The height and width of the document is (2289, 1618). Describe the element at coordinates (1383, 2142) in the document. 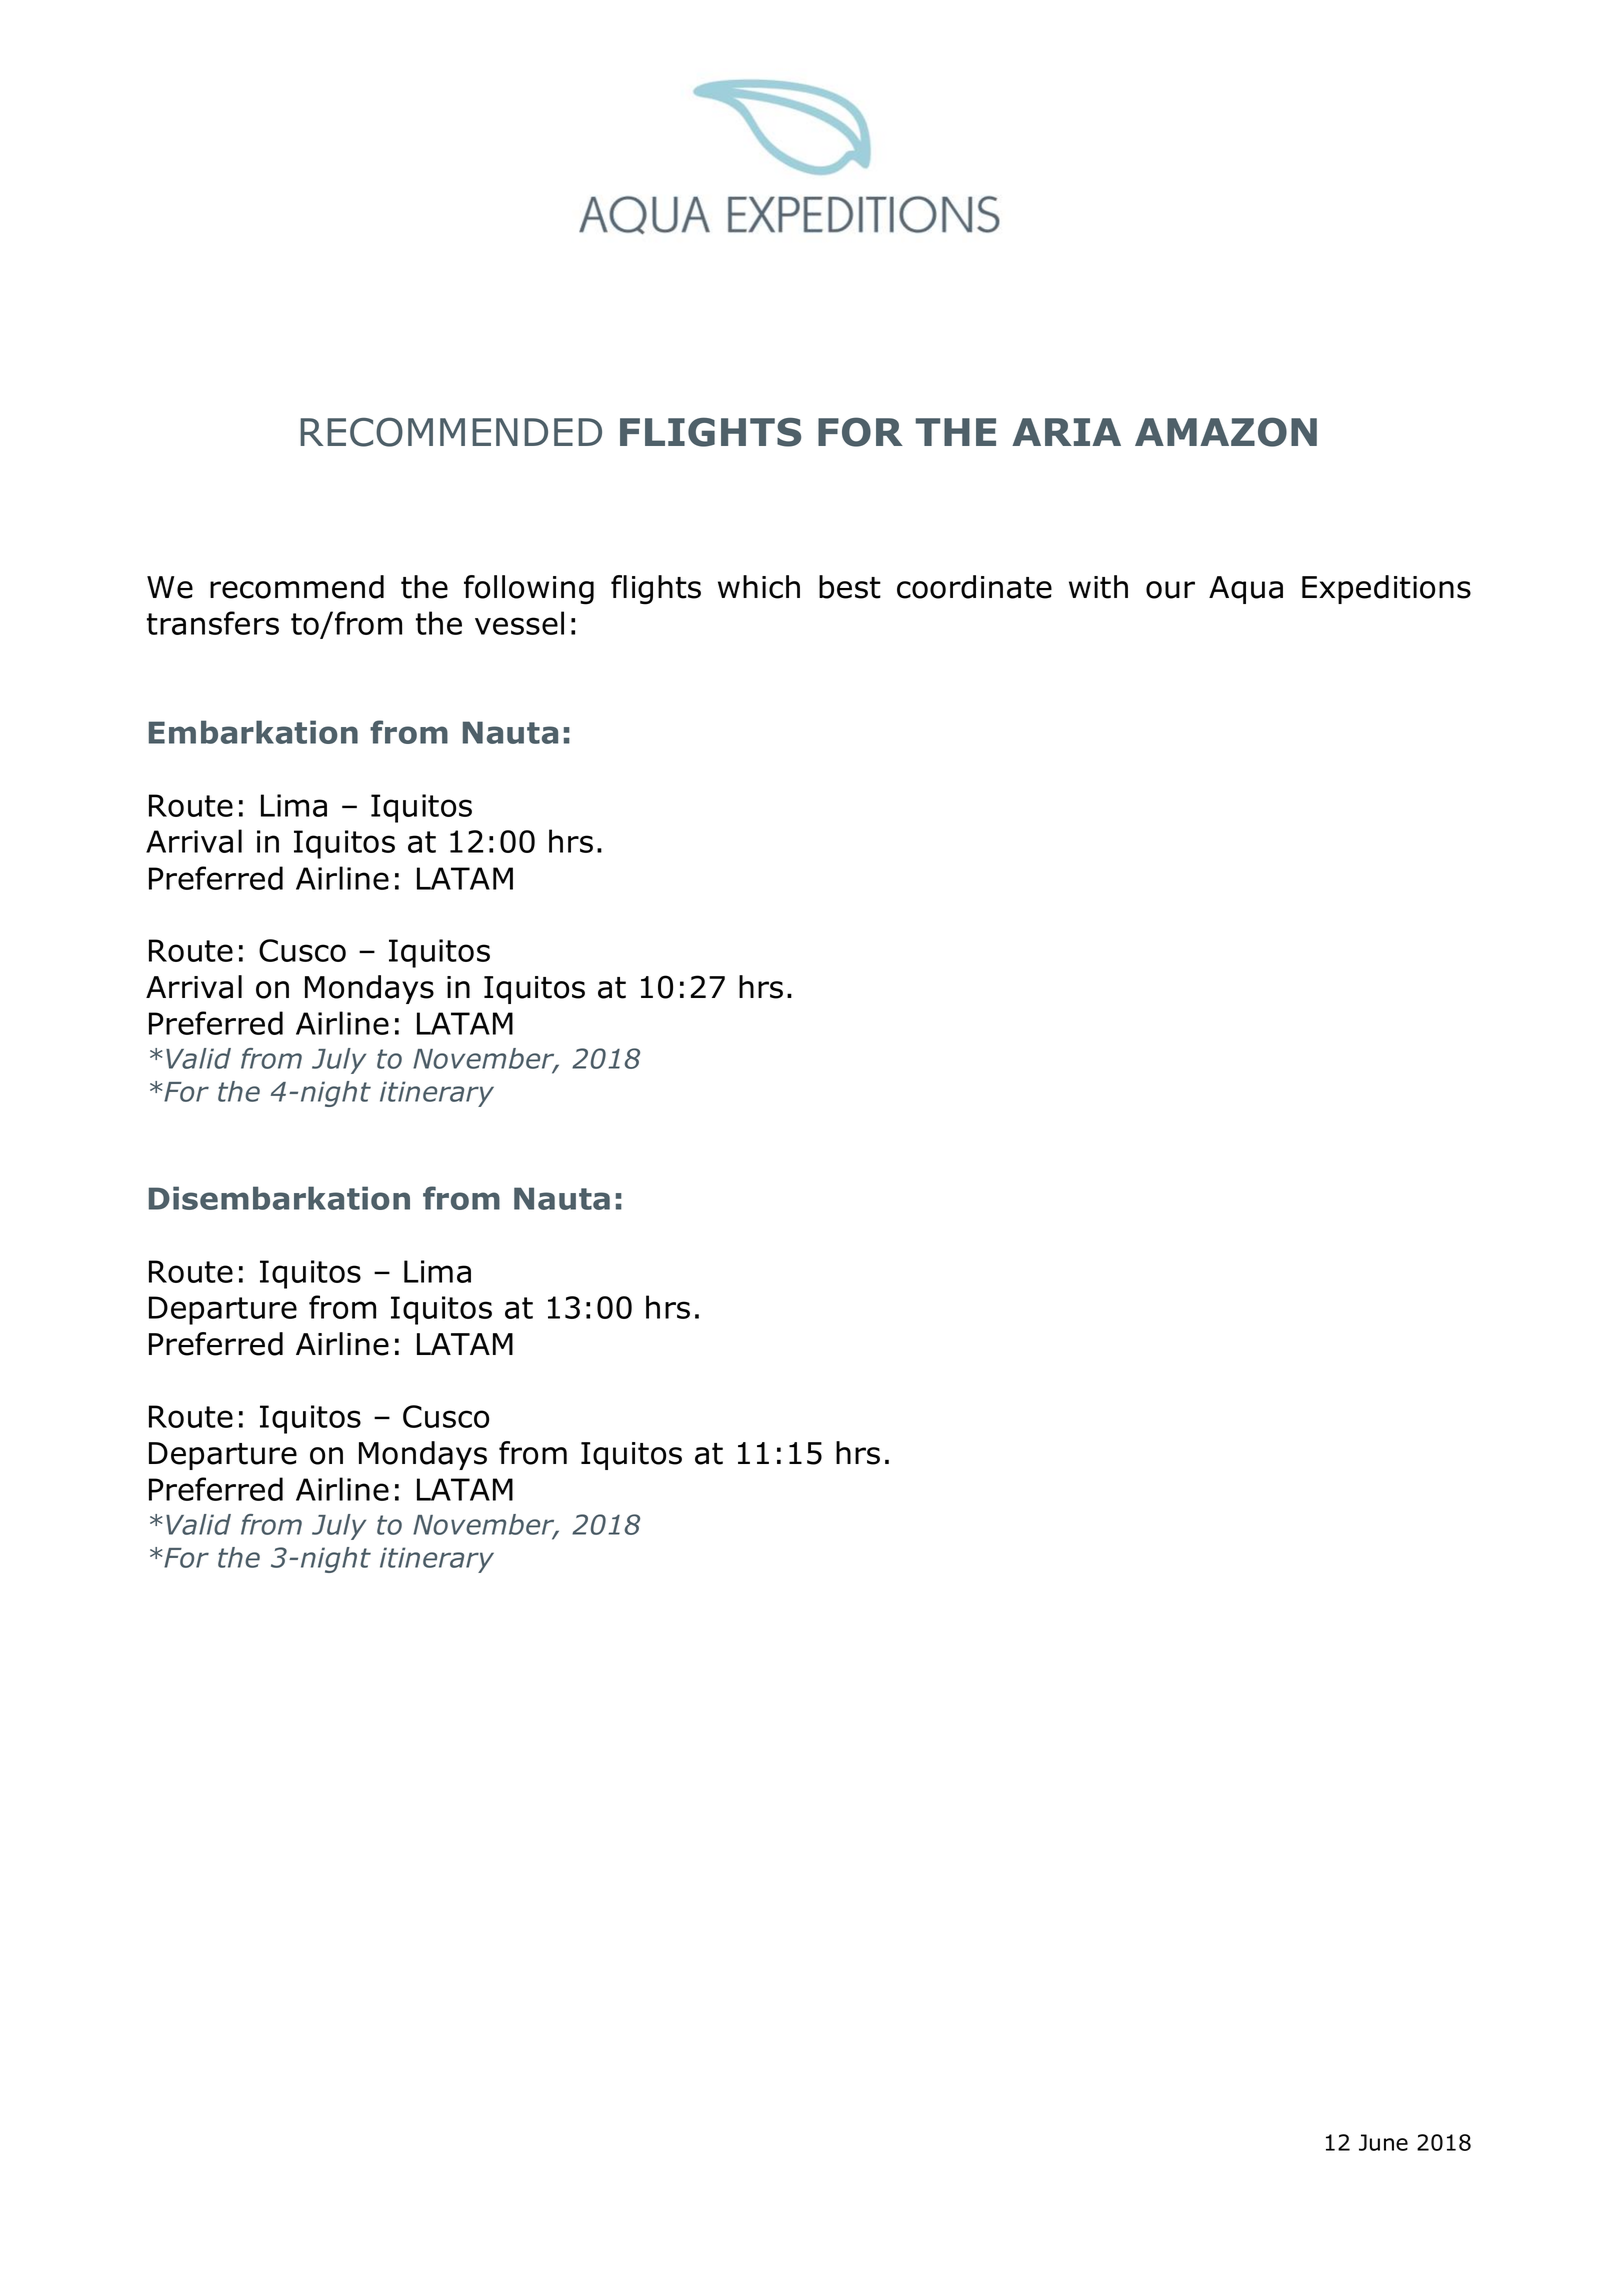

I see `June` at that location.
